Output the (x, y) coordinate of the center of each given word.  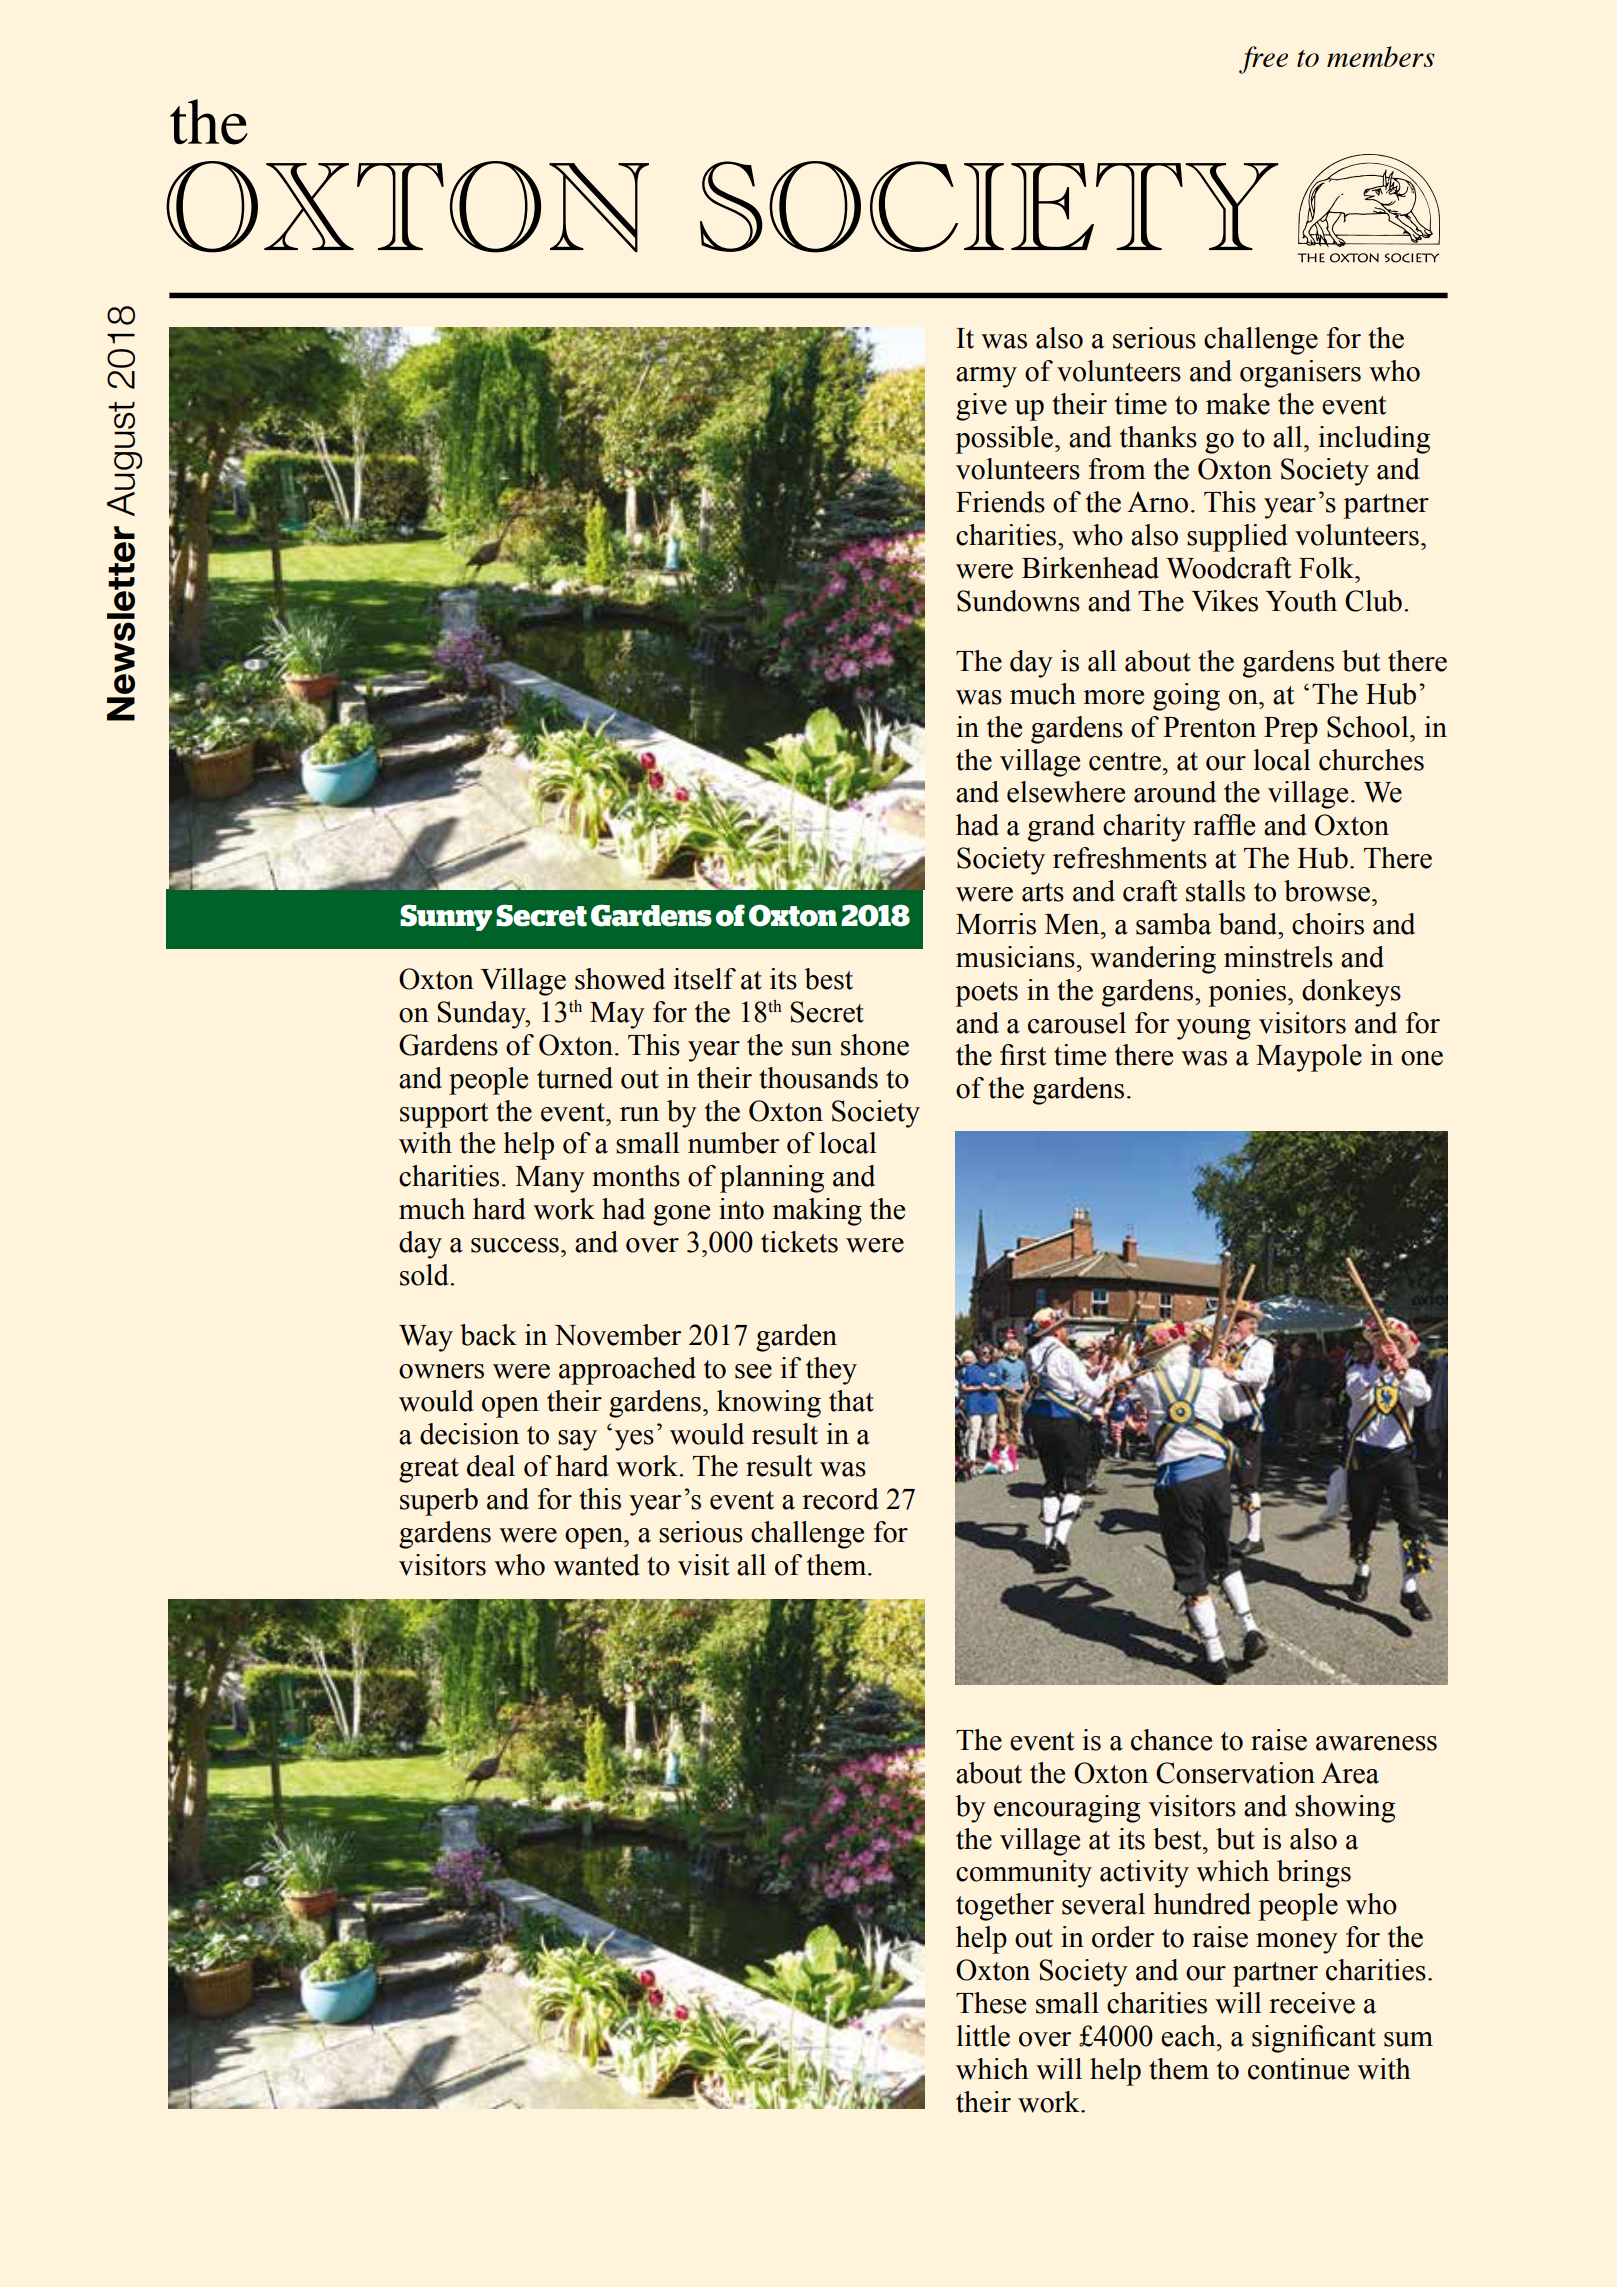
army (986, 377)
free (1263, 60)
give (981, 407)
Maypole (1309, 1058)
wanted (596, 1565)
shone (875, 1045)
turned (575, 1078)
